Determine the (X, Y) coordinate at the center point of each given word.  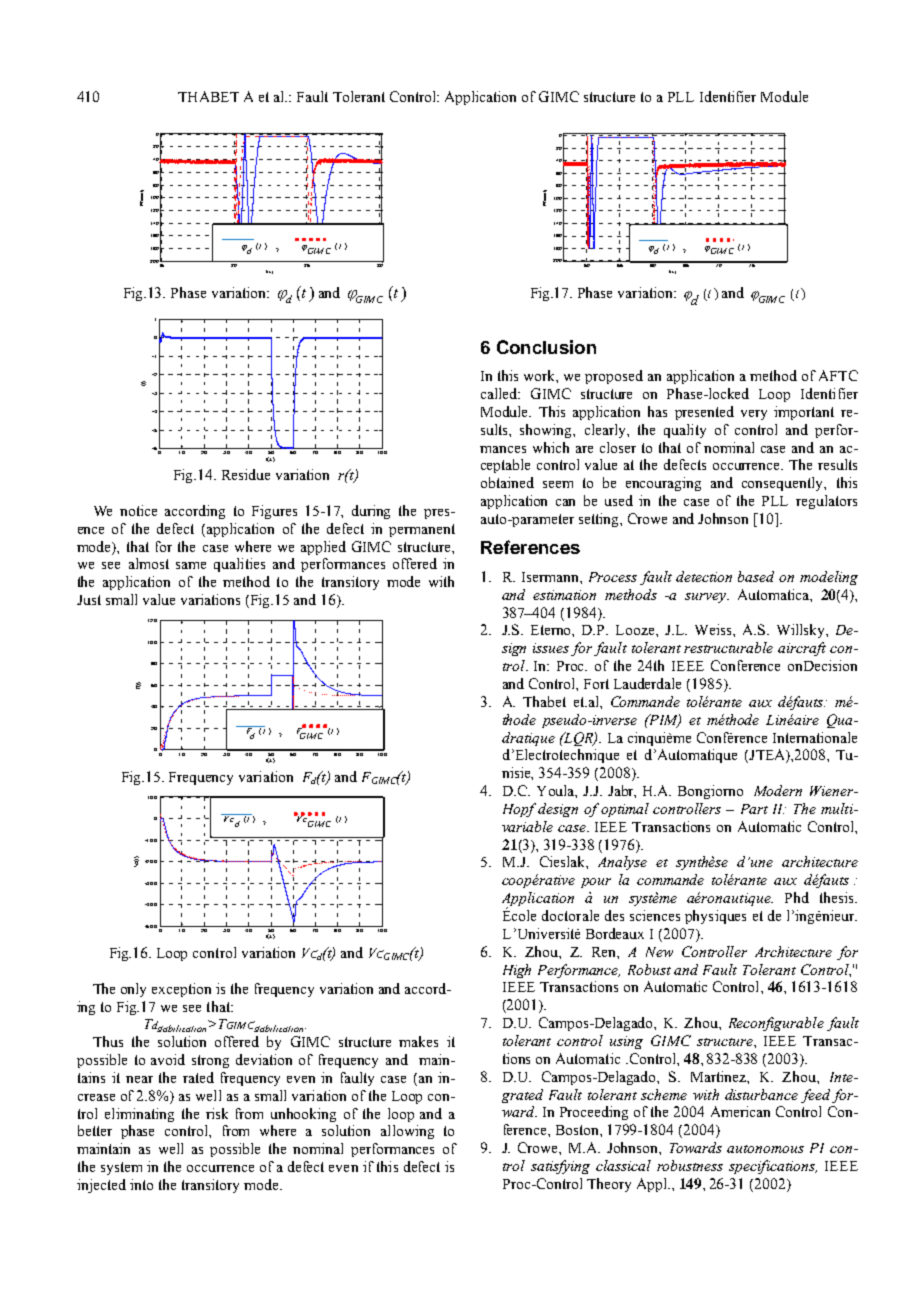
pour (596, 883)
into (141, 1184)
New (659, 952)
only (133, 990)
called (500, 393)
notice (138, 510)
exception (181, 990)
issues (551, 648)
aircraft (802, 649)
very (754, 415)
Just (89, 600)
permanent (422, 530)
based (756, 576)
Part (754, 809)
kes (428, 1041)
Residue (246, 474)
